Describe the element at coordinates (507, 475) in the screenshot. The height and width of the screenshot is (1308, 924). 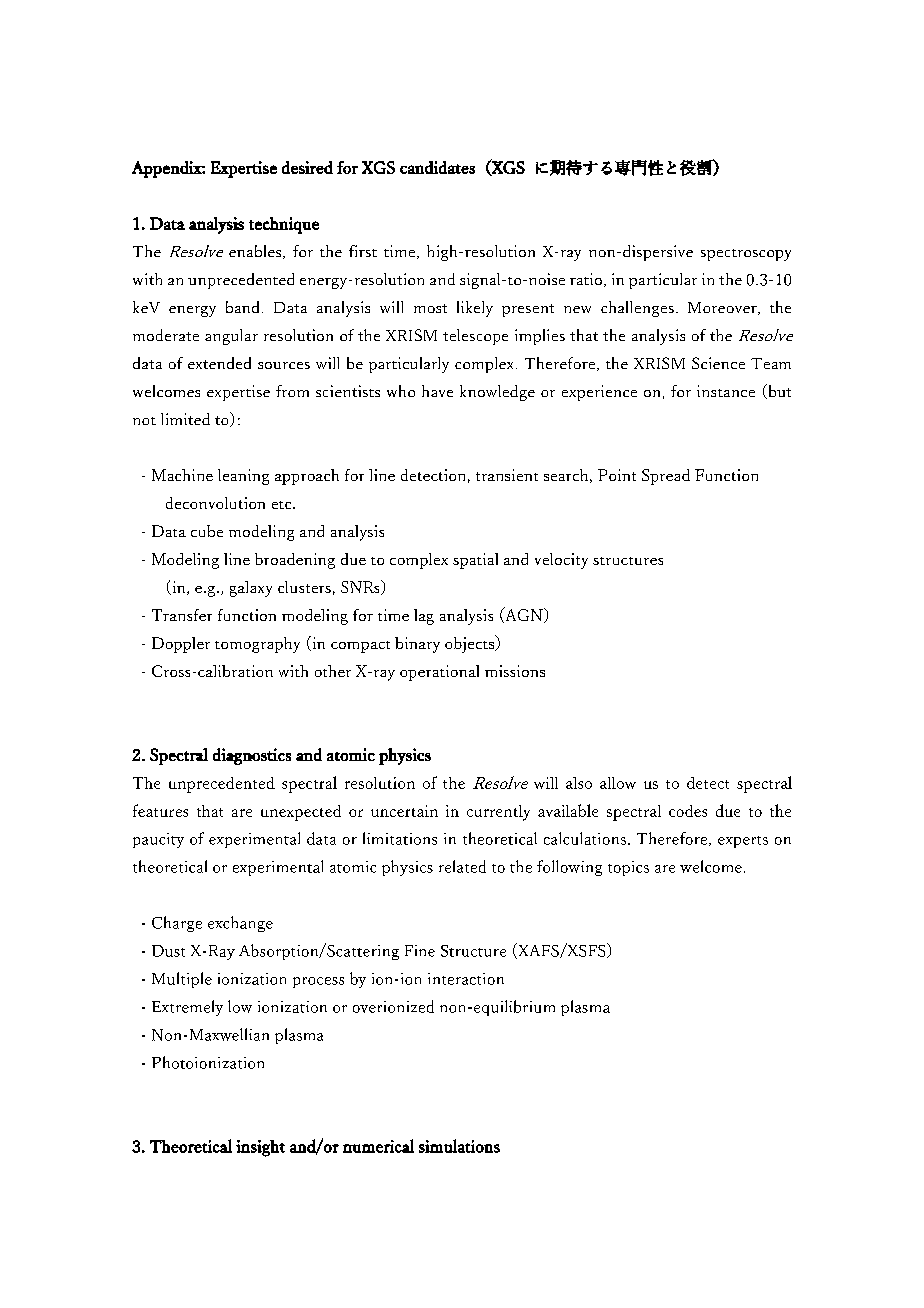
I see `transient` at that location.
